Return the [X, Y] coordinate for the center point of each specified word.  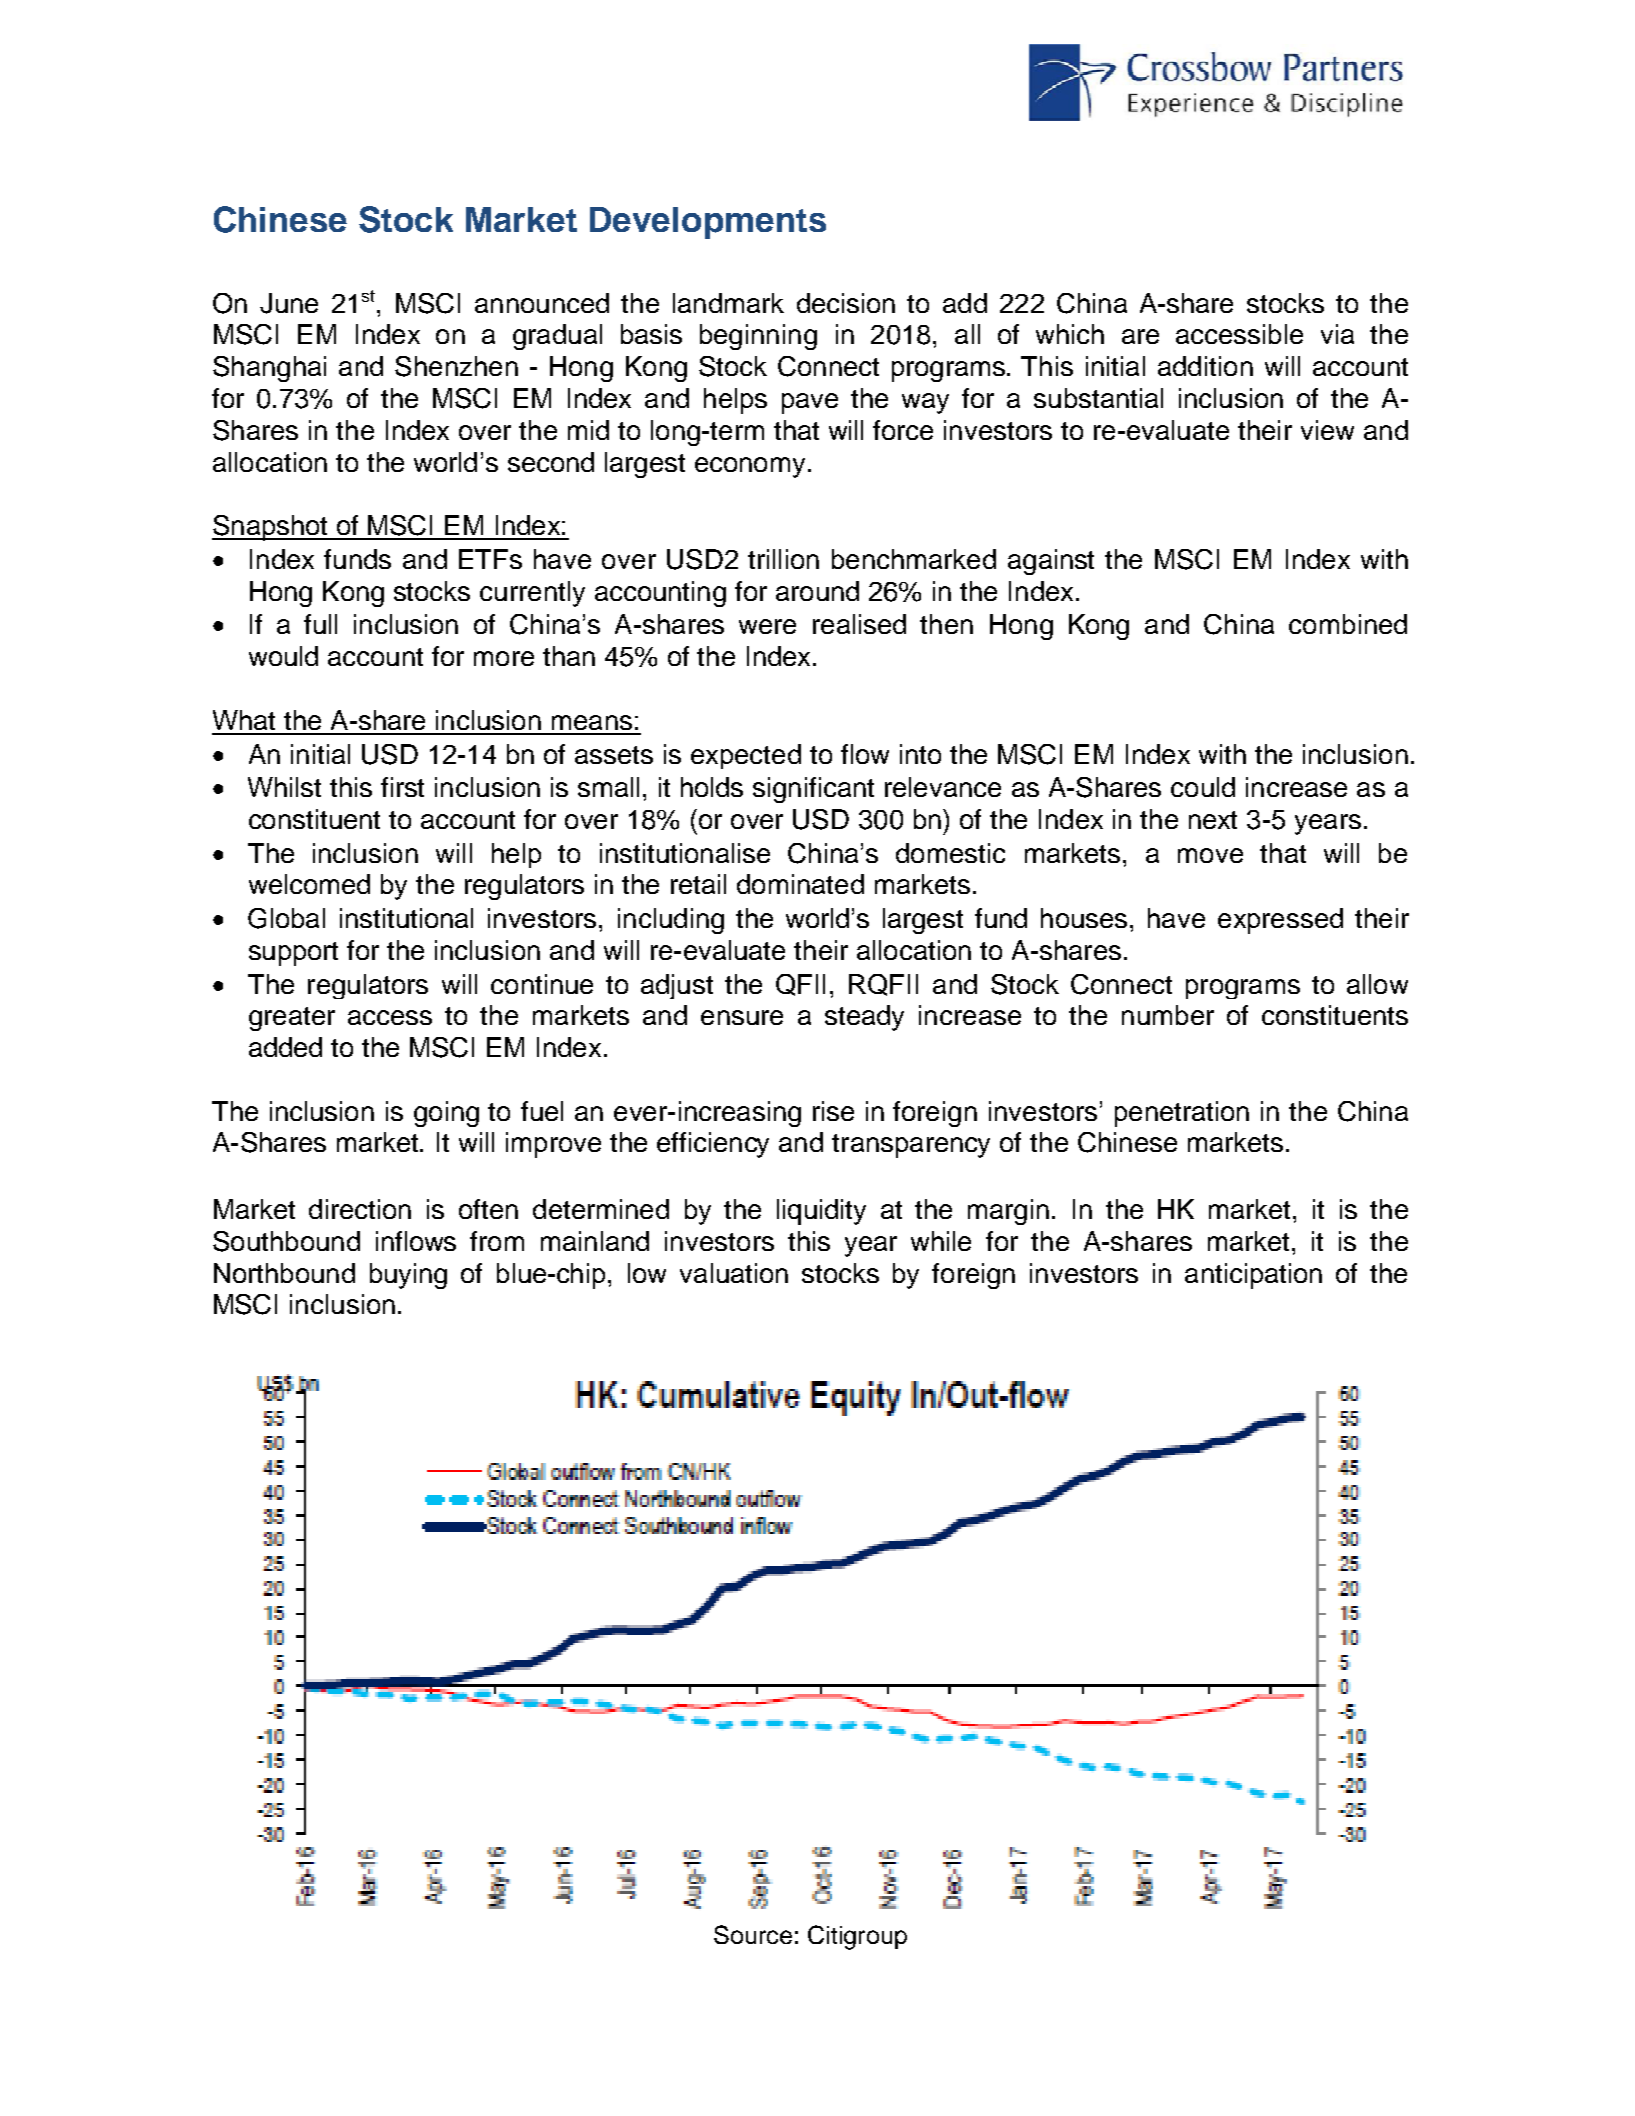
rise [833, 1111]
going [446, 1114]
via [1337, 334]
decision [846, 303]
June [289, 303]
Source [753, 1934]
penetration [1182, 1114]
